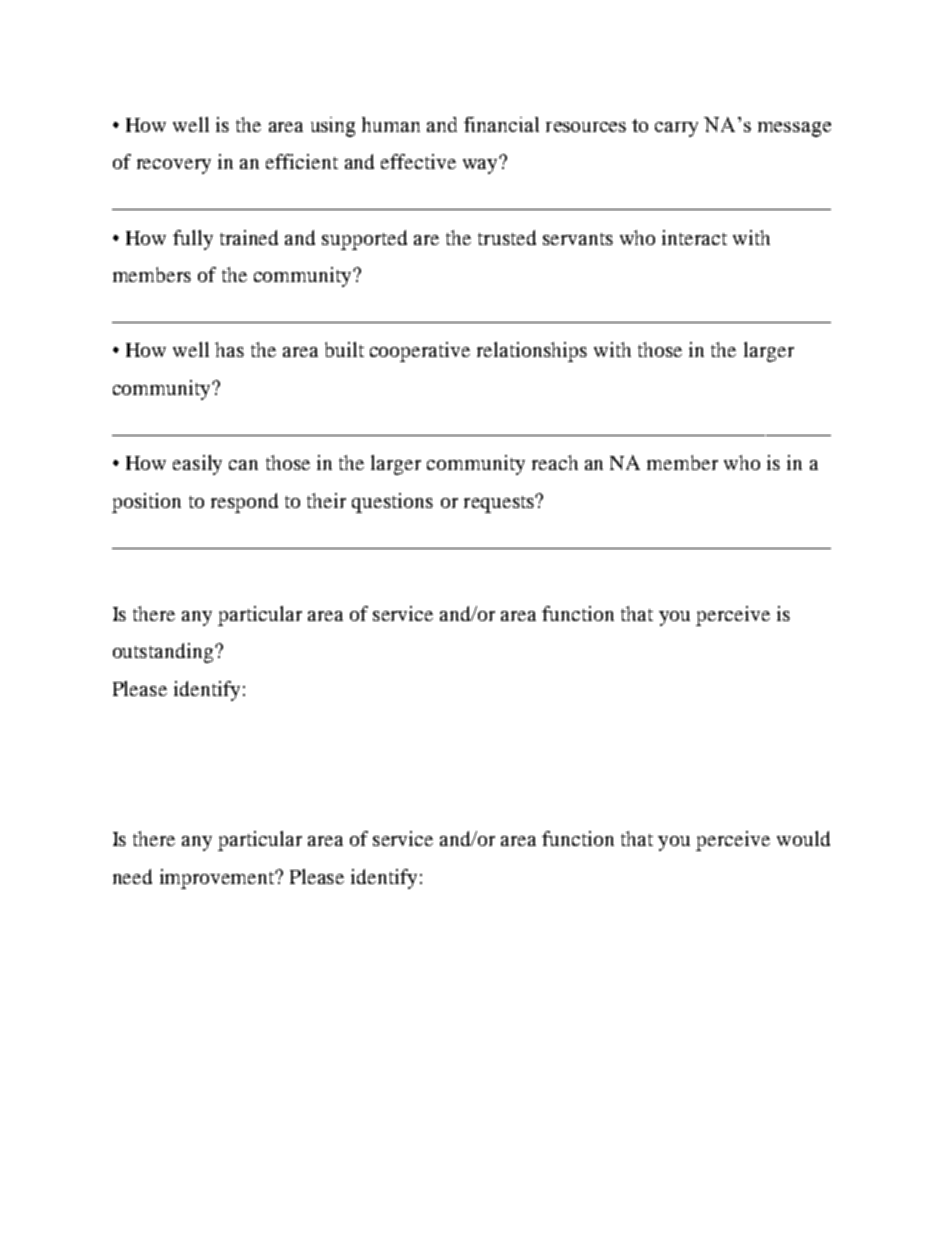 This screenshot has height=1233, width=952. I want to click on easily, so click(197, 465).
